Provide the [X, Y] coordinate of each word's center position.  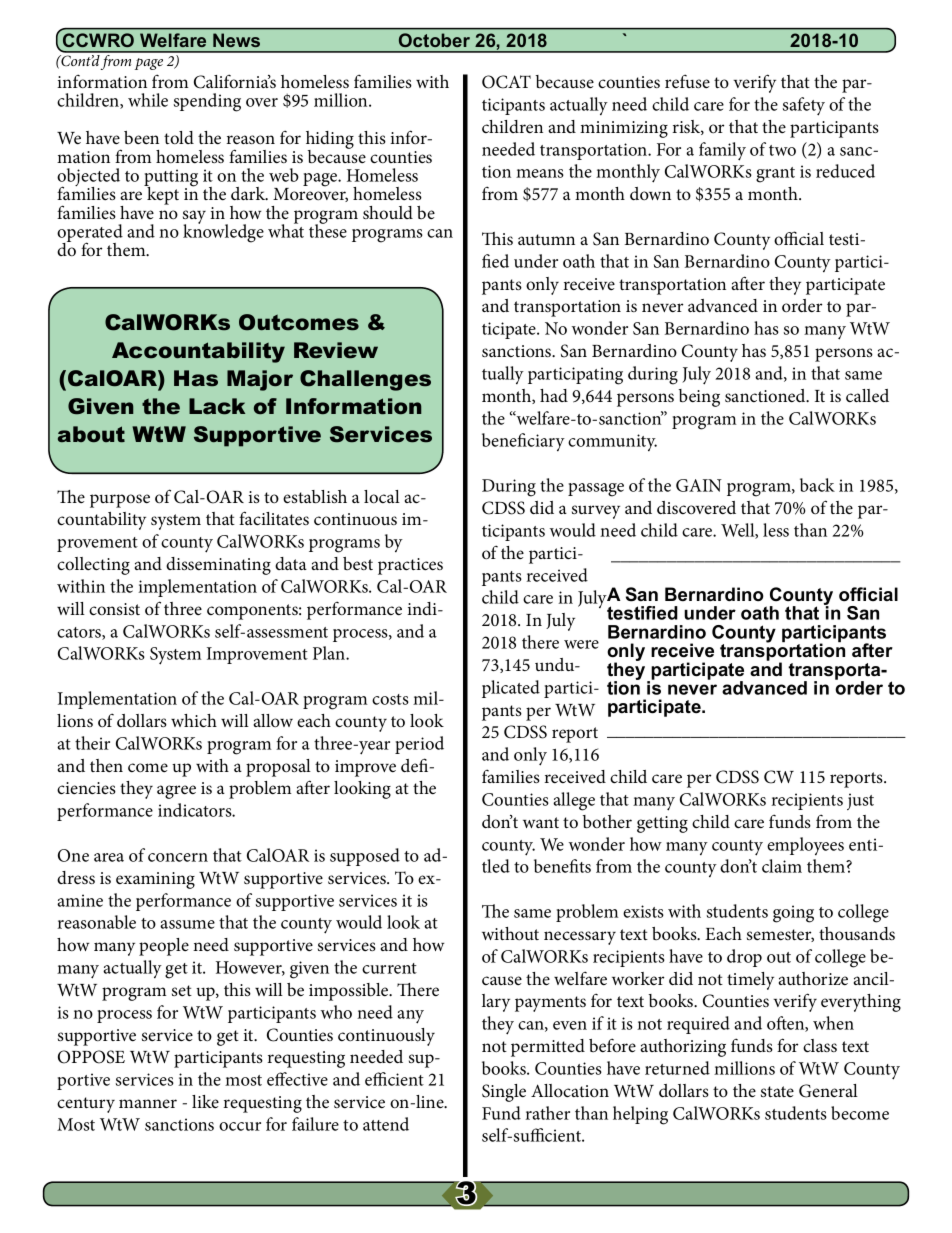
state [777, 1091]
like [205, 1101]
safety [804, 106]
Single [504, 1093]
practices [410, 566]
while [148, 100]
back [817, 485]
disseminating [218, 566]
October [434, 40]
